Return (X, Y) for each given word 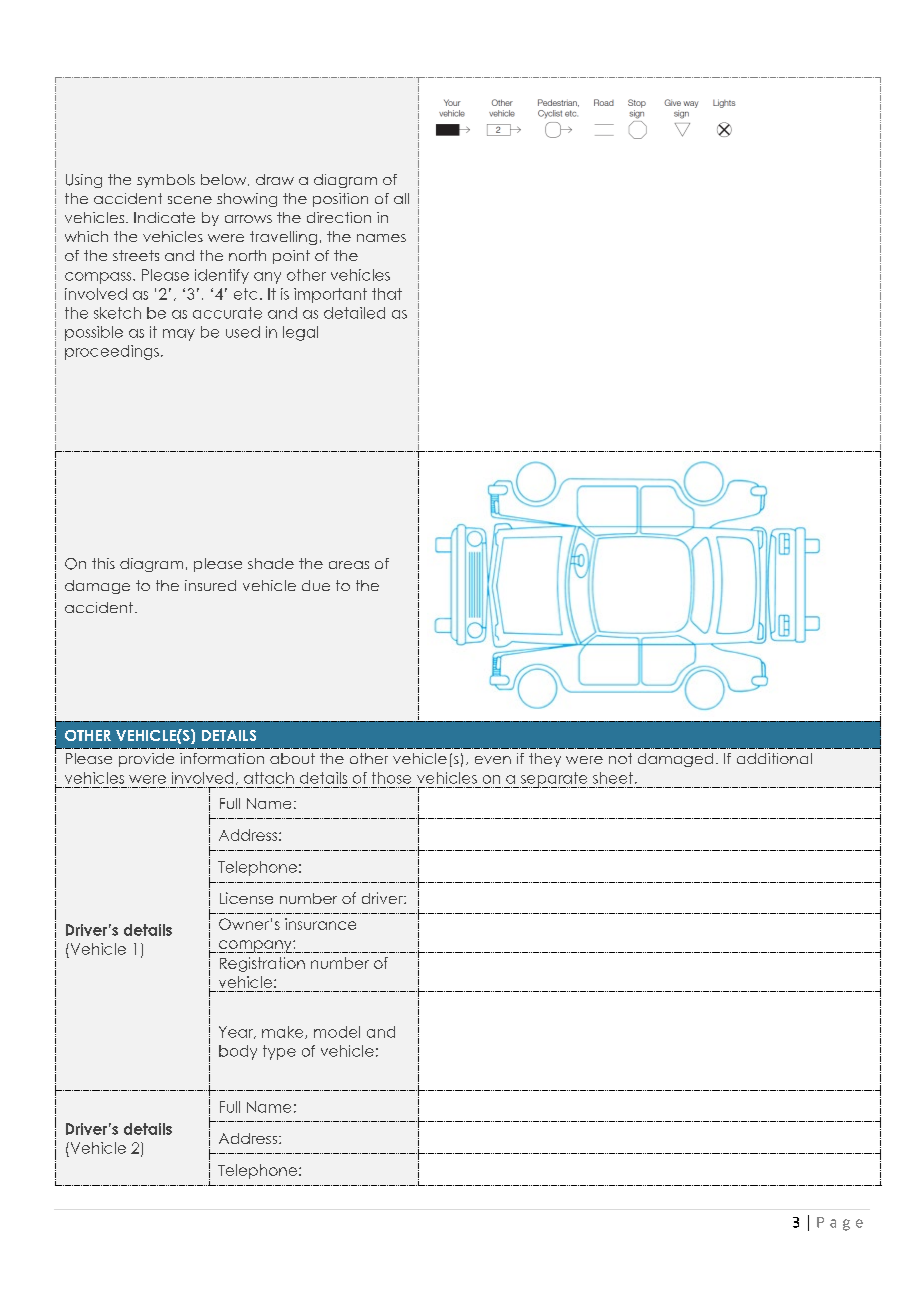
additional (774, 758)
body (238, 1052)
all (401, 198)
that (387, 294)
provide (146, 760)
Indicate (164, 217)
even (493, 760)
